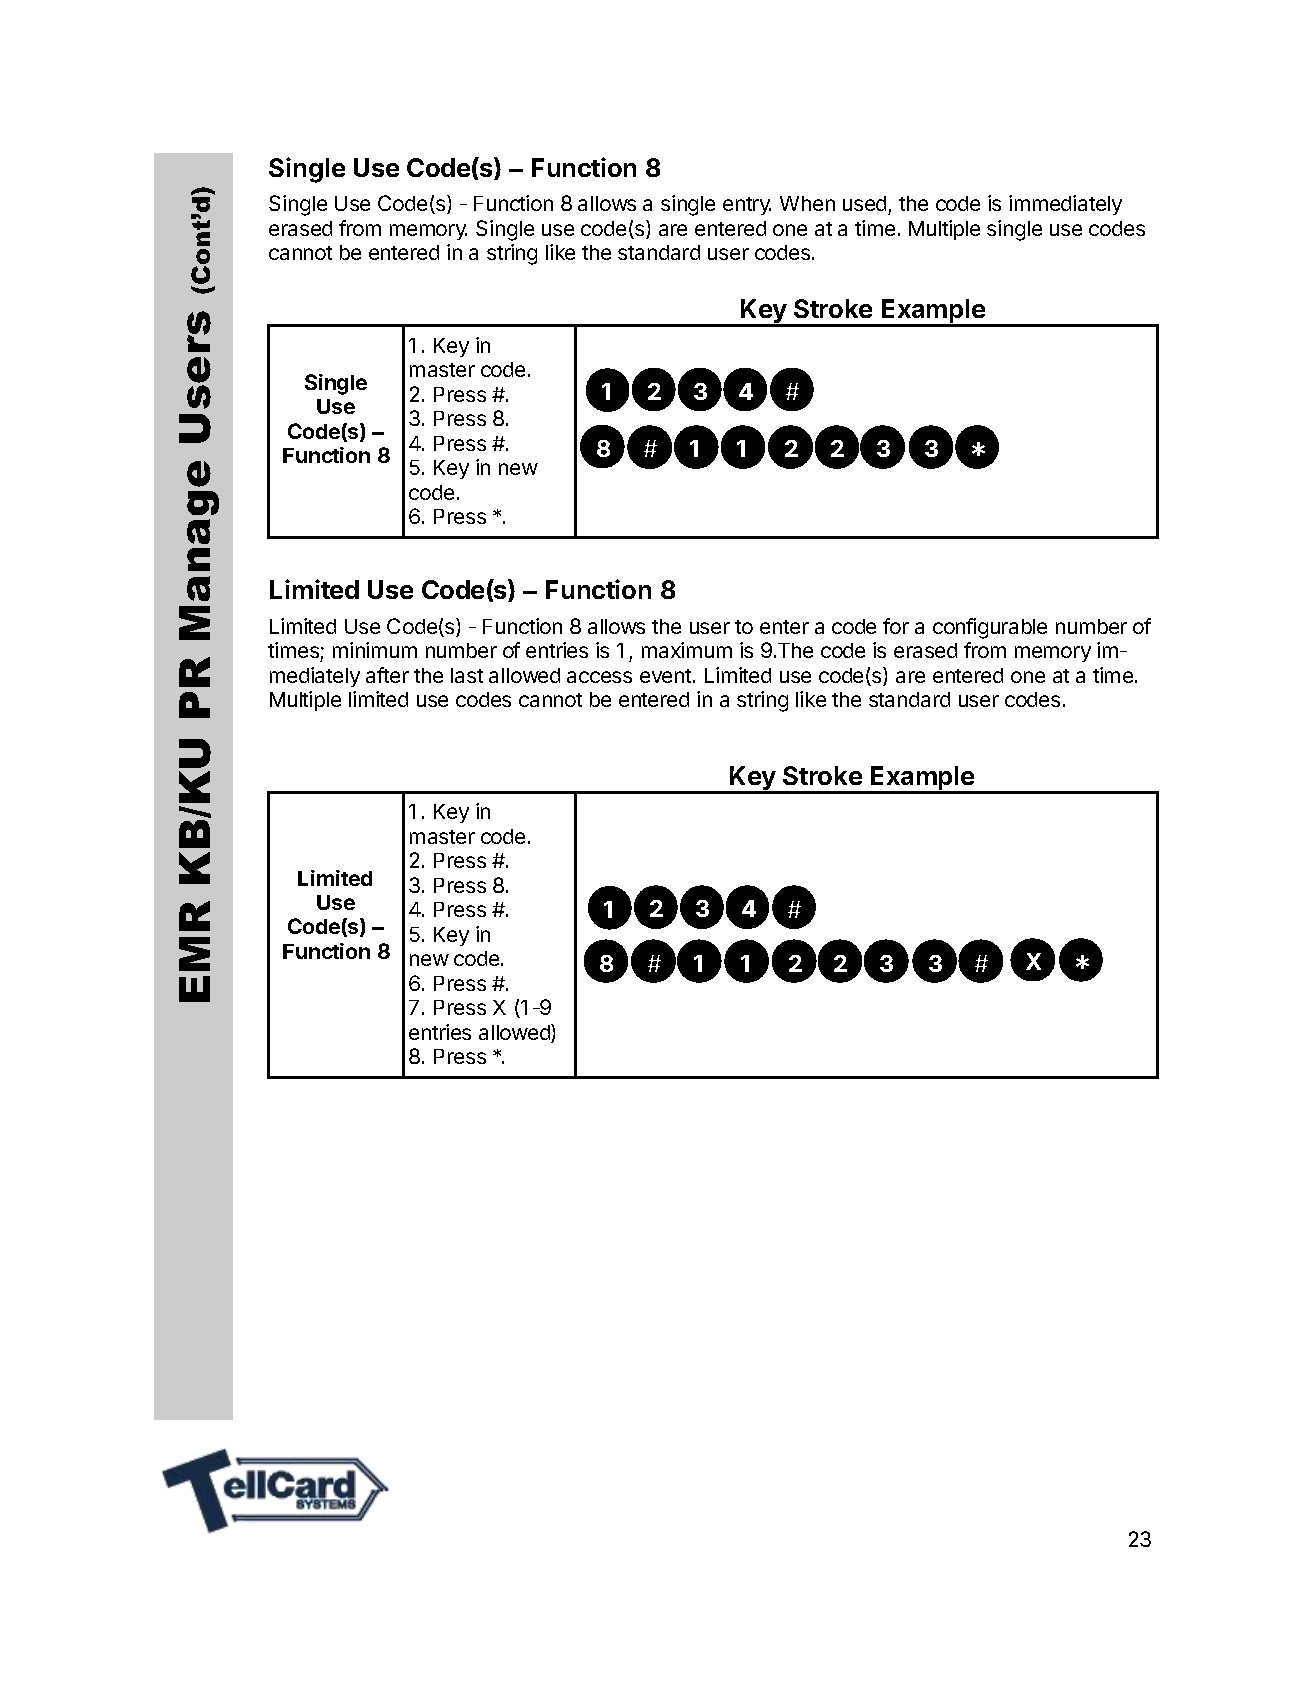 The width and height of the screenshot is (1305, 1688). What do you see at coordinates (599, 677) in the screenshot?
I see `access` at bounding box center [599, 677].
